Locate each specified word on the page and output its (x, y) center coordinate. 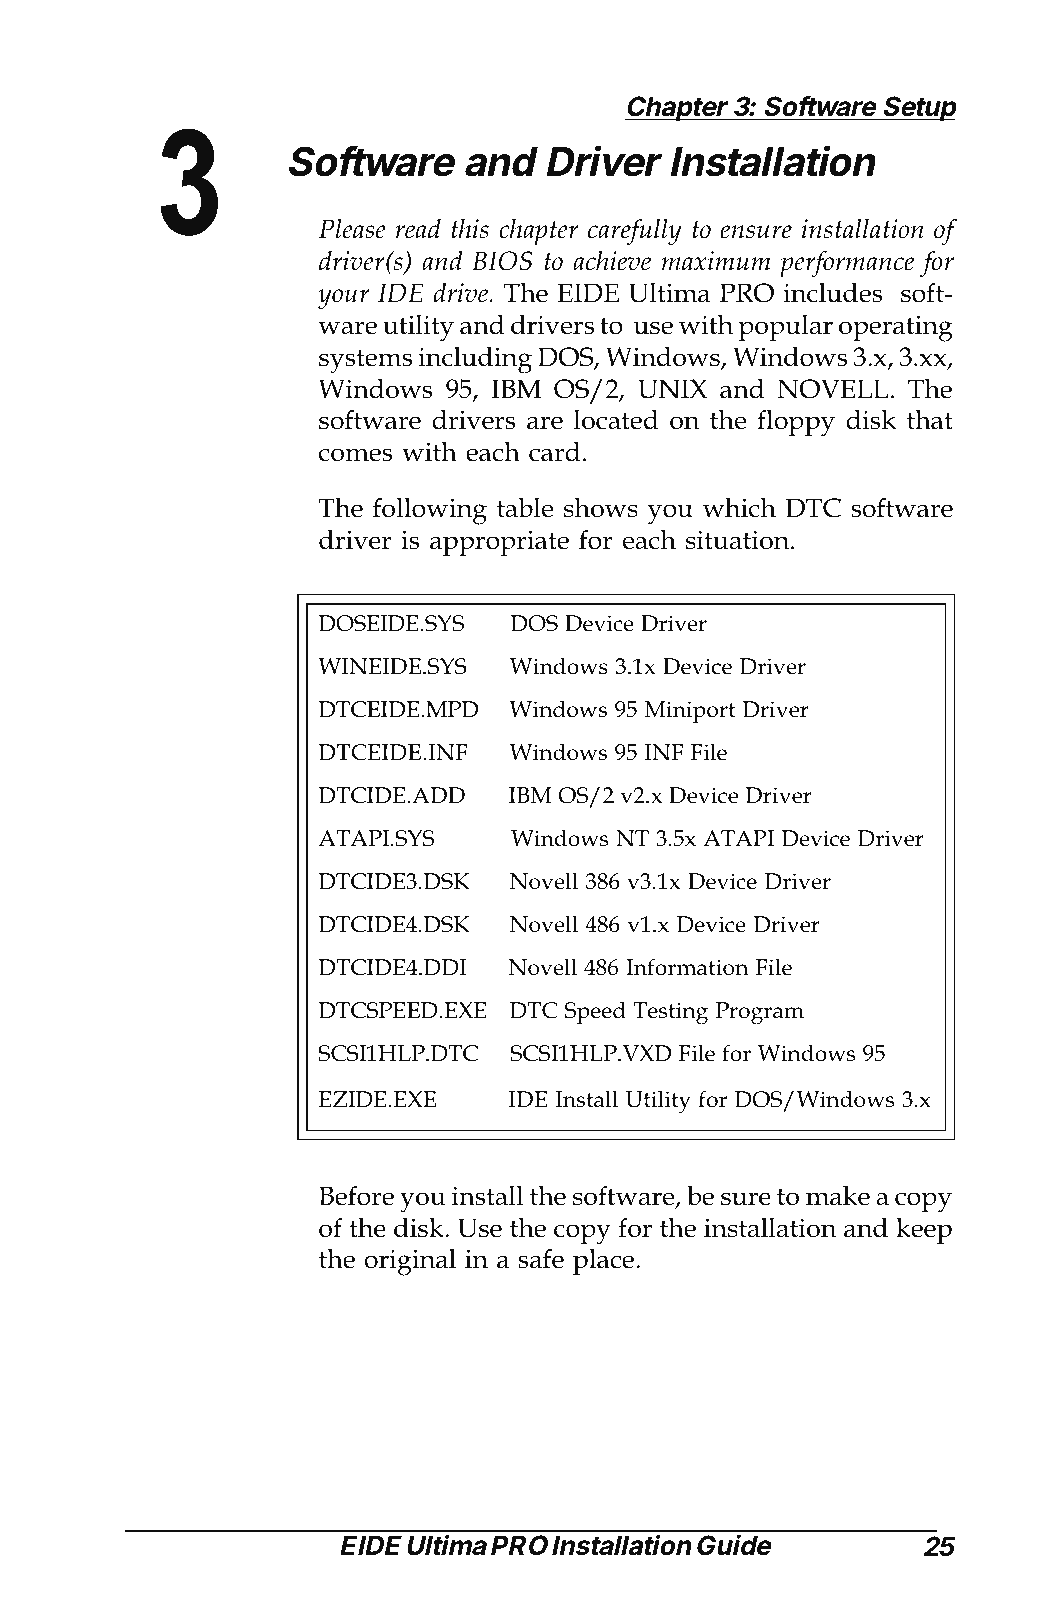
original (410, 1262)
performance (847, 264)
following (430, 511)
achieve (612, 261)
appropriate (499, 543)
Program (760, 1013)
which (739, 507)
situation (739, 540)
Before (356, 1195)
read (418, 229)
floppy (796, 423)
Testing (670, 1013)
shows (601, 507)
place (605, 1261)
